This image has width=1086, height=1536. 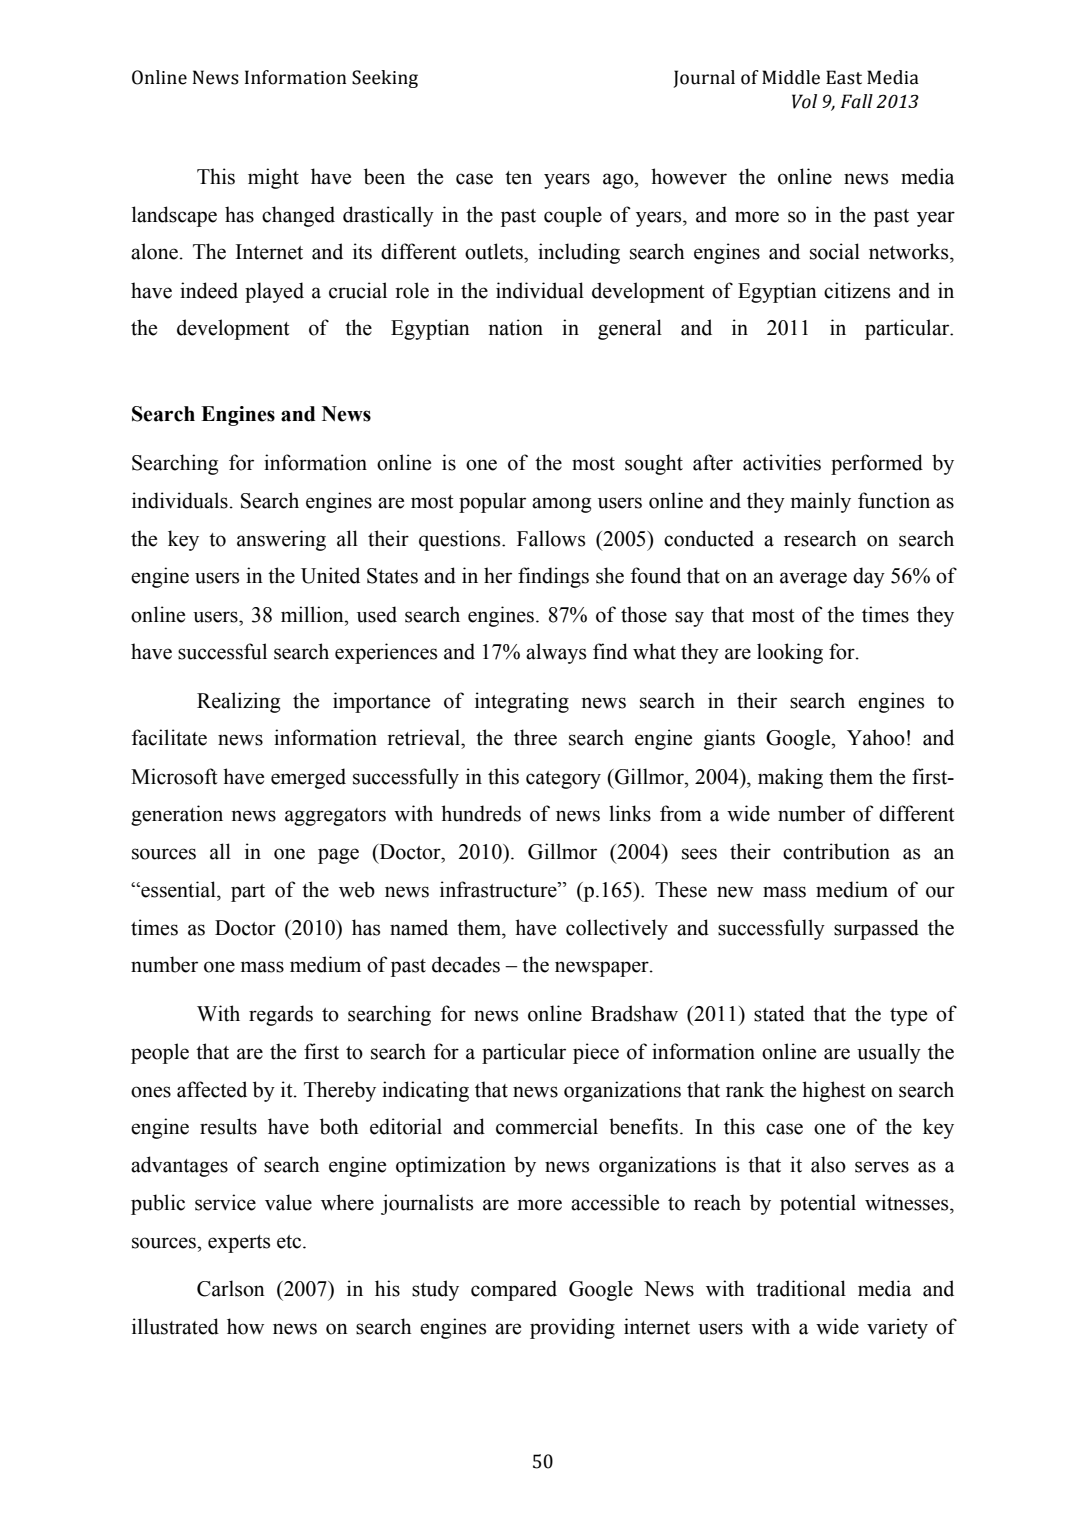 I want to click on Realizing, so click(x=238, y=702).
